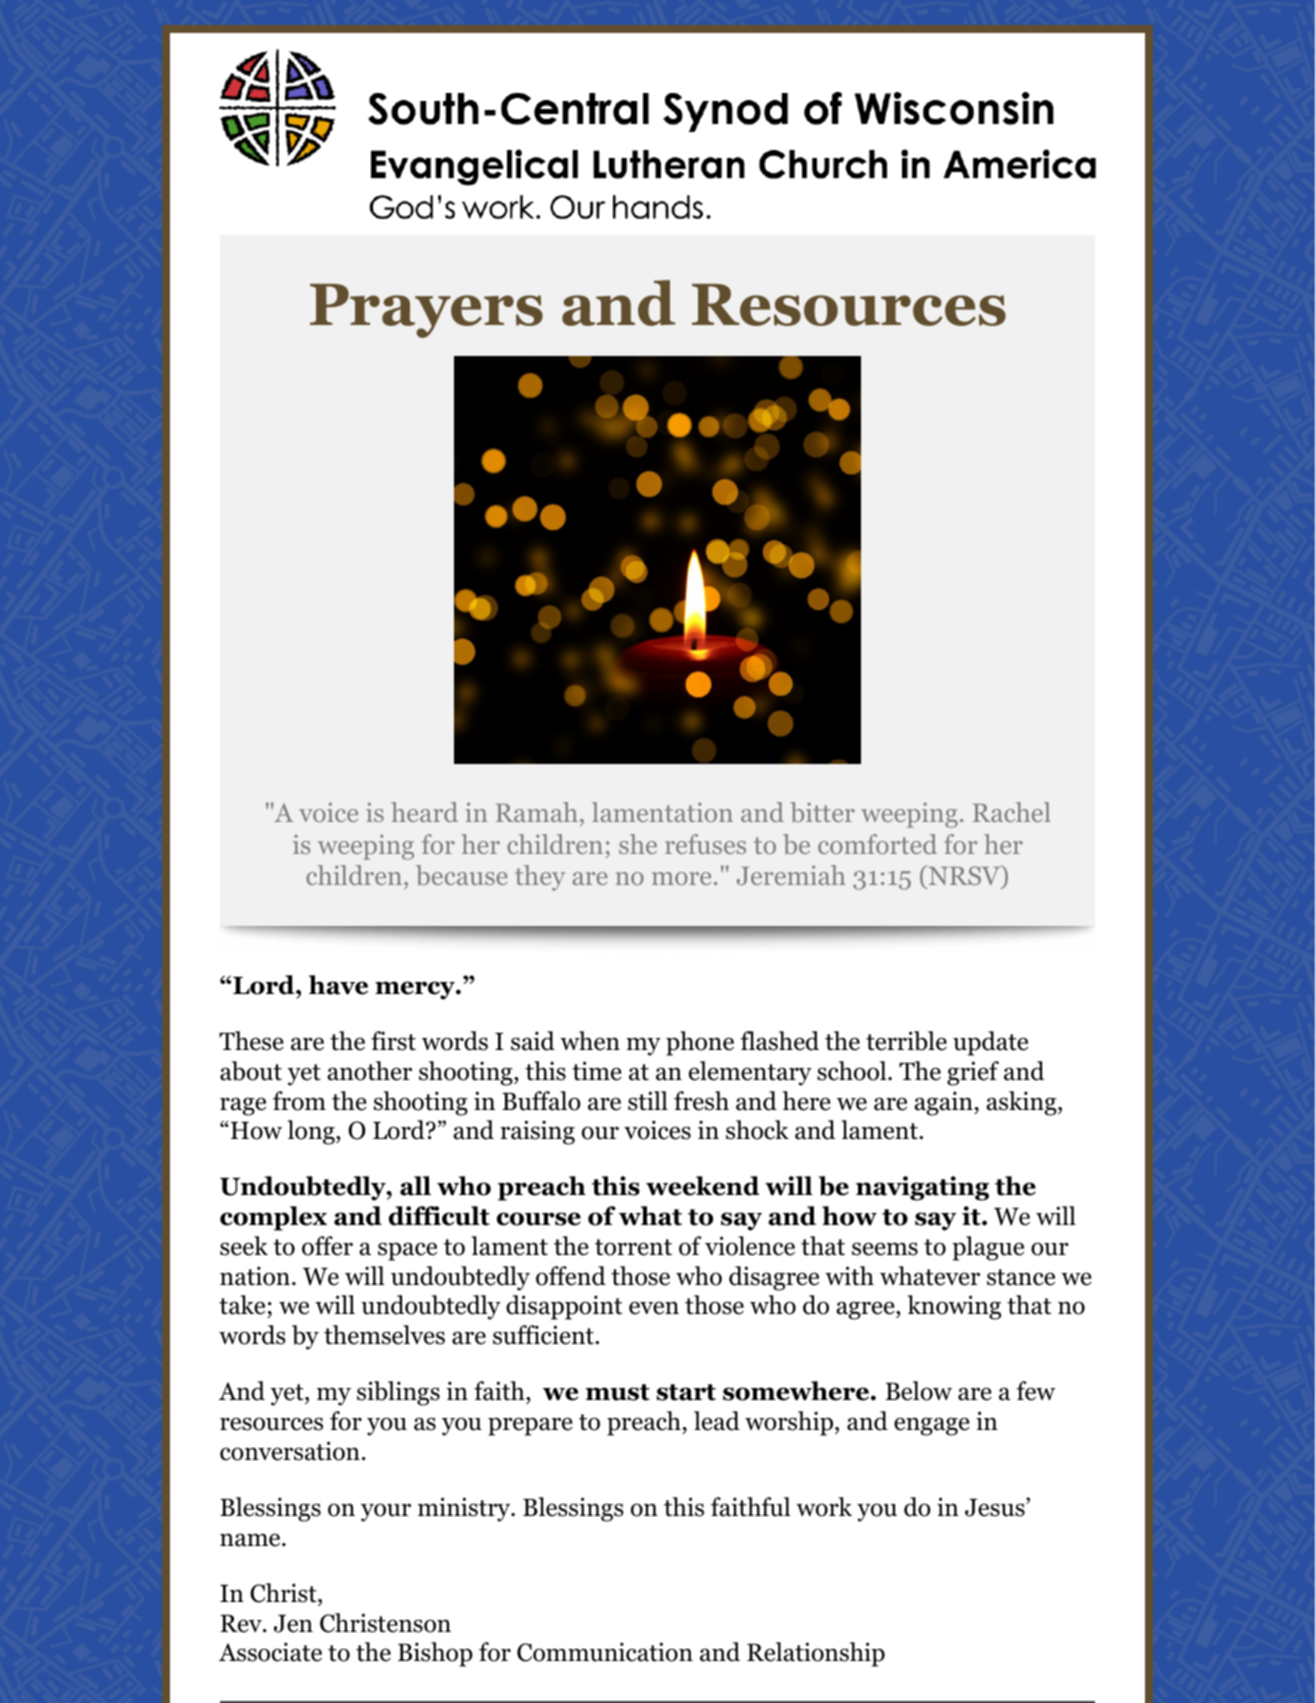  I want to click on themselves, so click(384, 1335).
